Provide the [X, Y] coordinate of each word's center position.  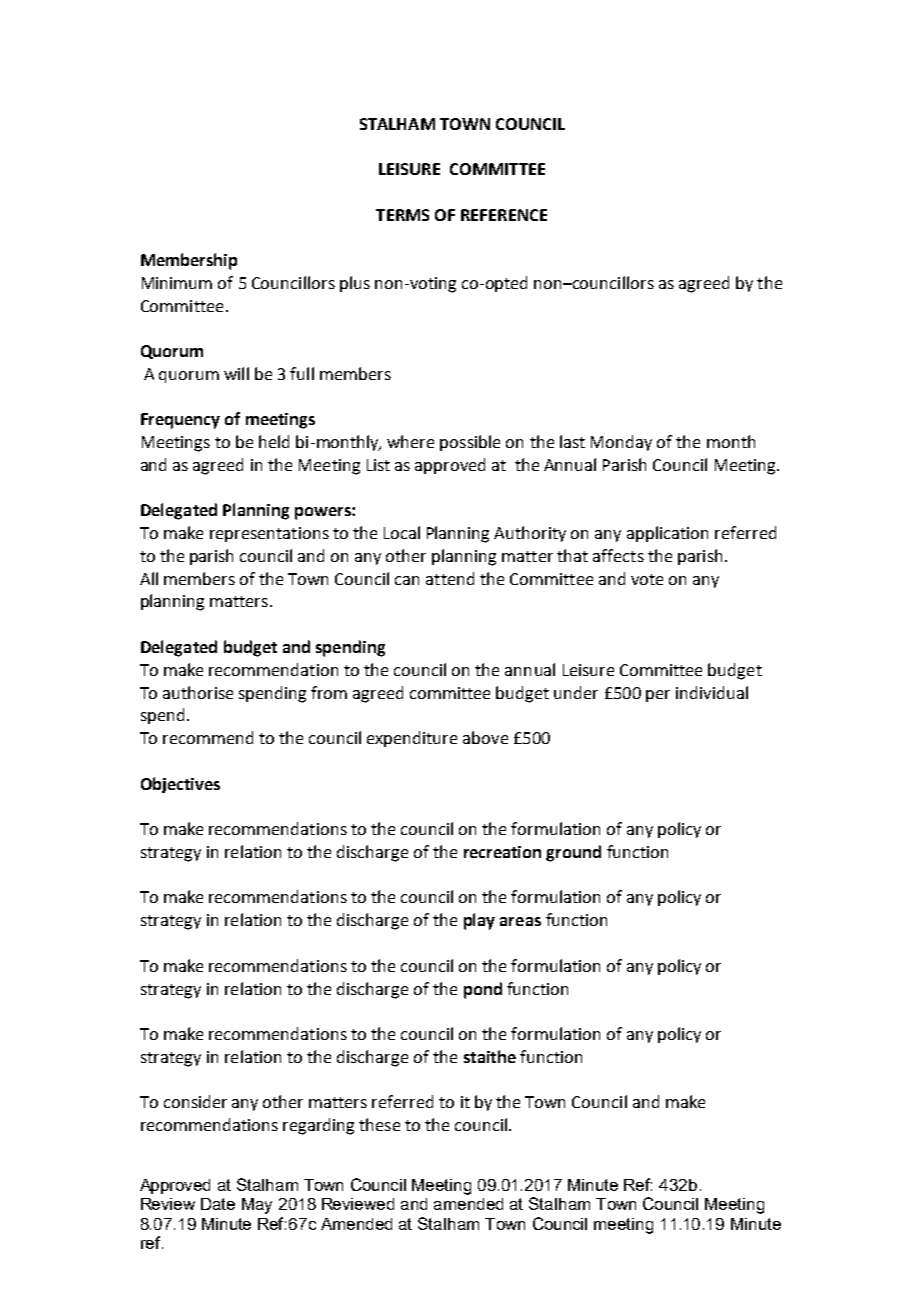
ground [573, 853]
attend [450, 578]
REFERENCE [504, 215]
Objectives [180, 785]
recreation [502, 852]
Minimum [177, 283]
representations [269, 534]
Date [218, 1204]
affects [618, 555]
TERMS [402, 215]
